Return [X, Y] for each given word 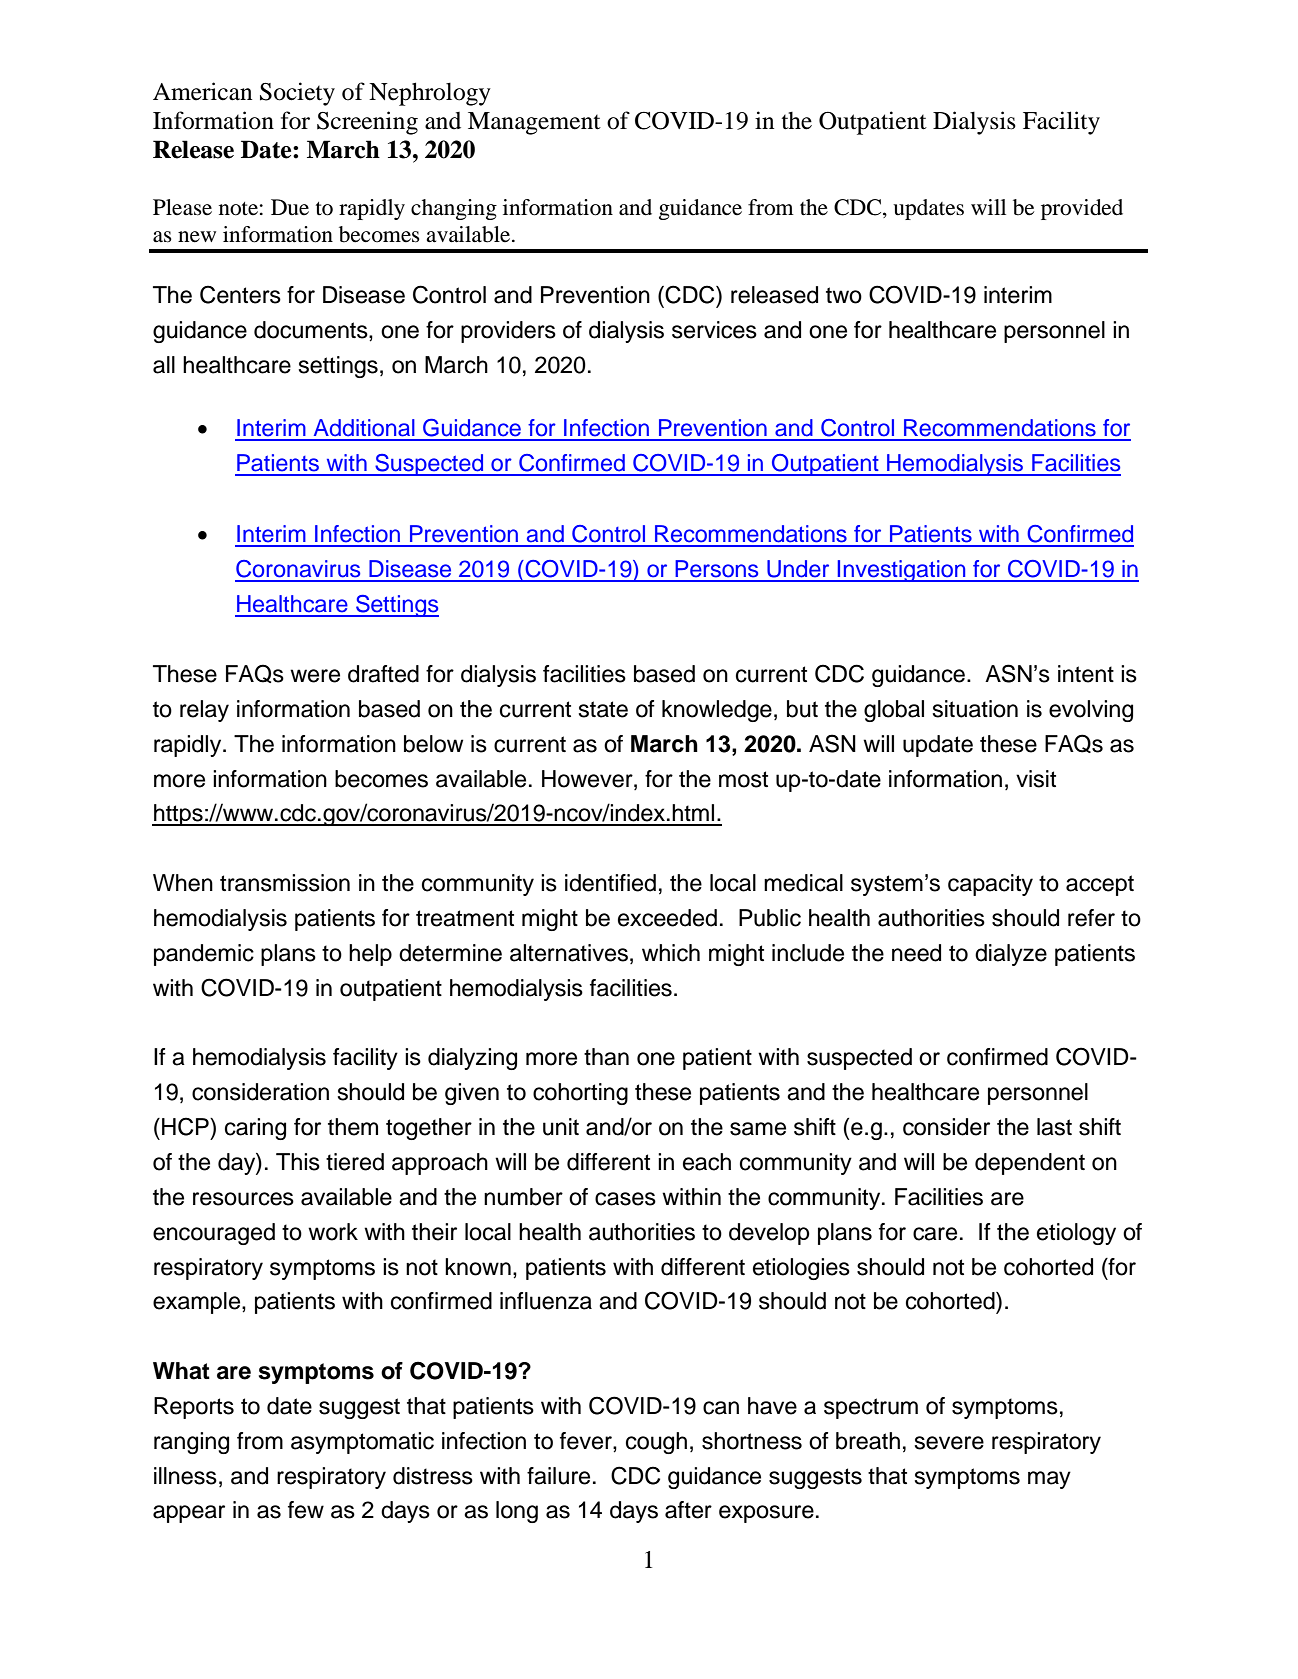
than [606, 1057]
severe [949, 1443]
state [603, 709]
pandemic [204, 955]
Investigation [901, 571]
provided [1082, 209]
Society [297, 94]
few [306, 1510]
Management [534, 123]
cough [656, 1443]
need [916, 953]
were [315, 676]
